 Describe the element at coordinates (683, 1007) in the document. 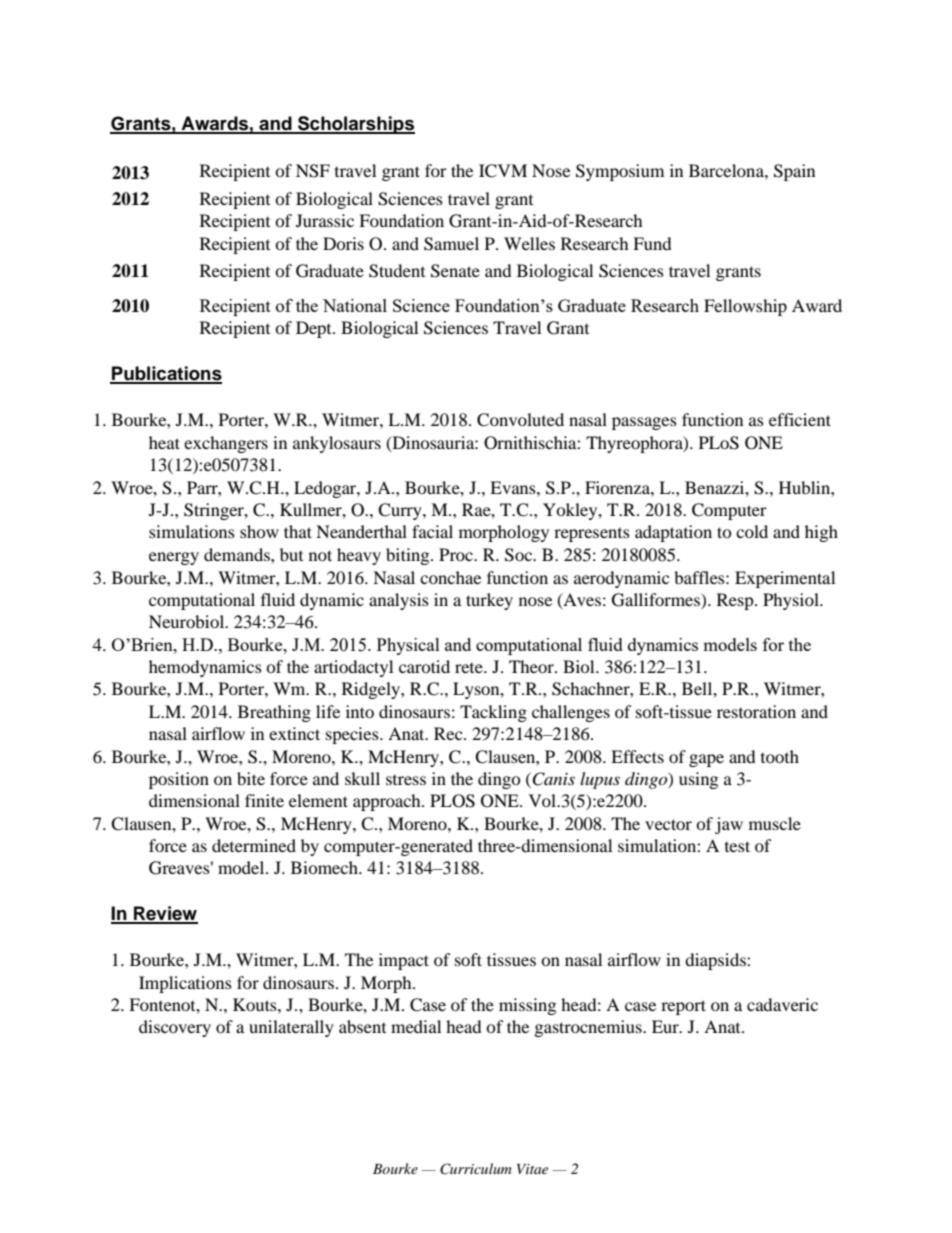

I see `report` at that location.
